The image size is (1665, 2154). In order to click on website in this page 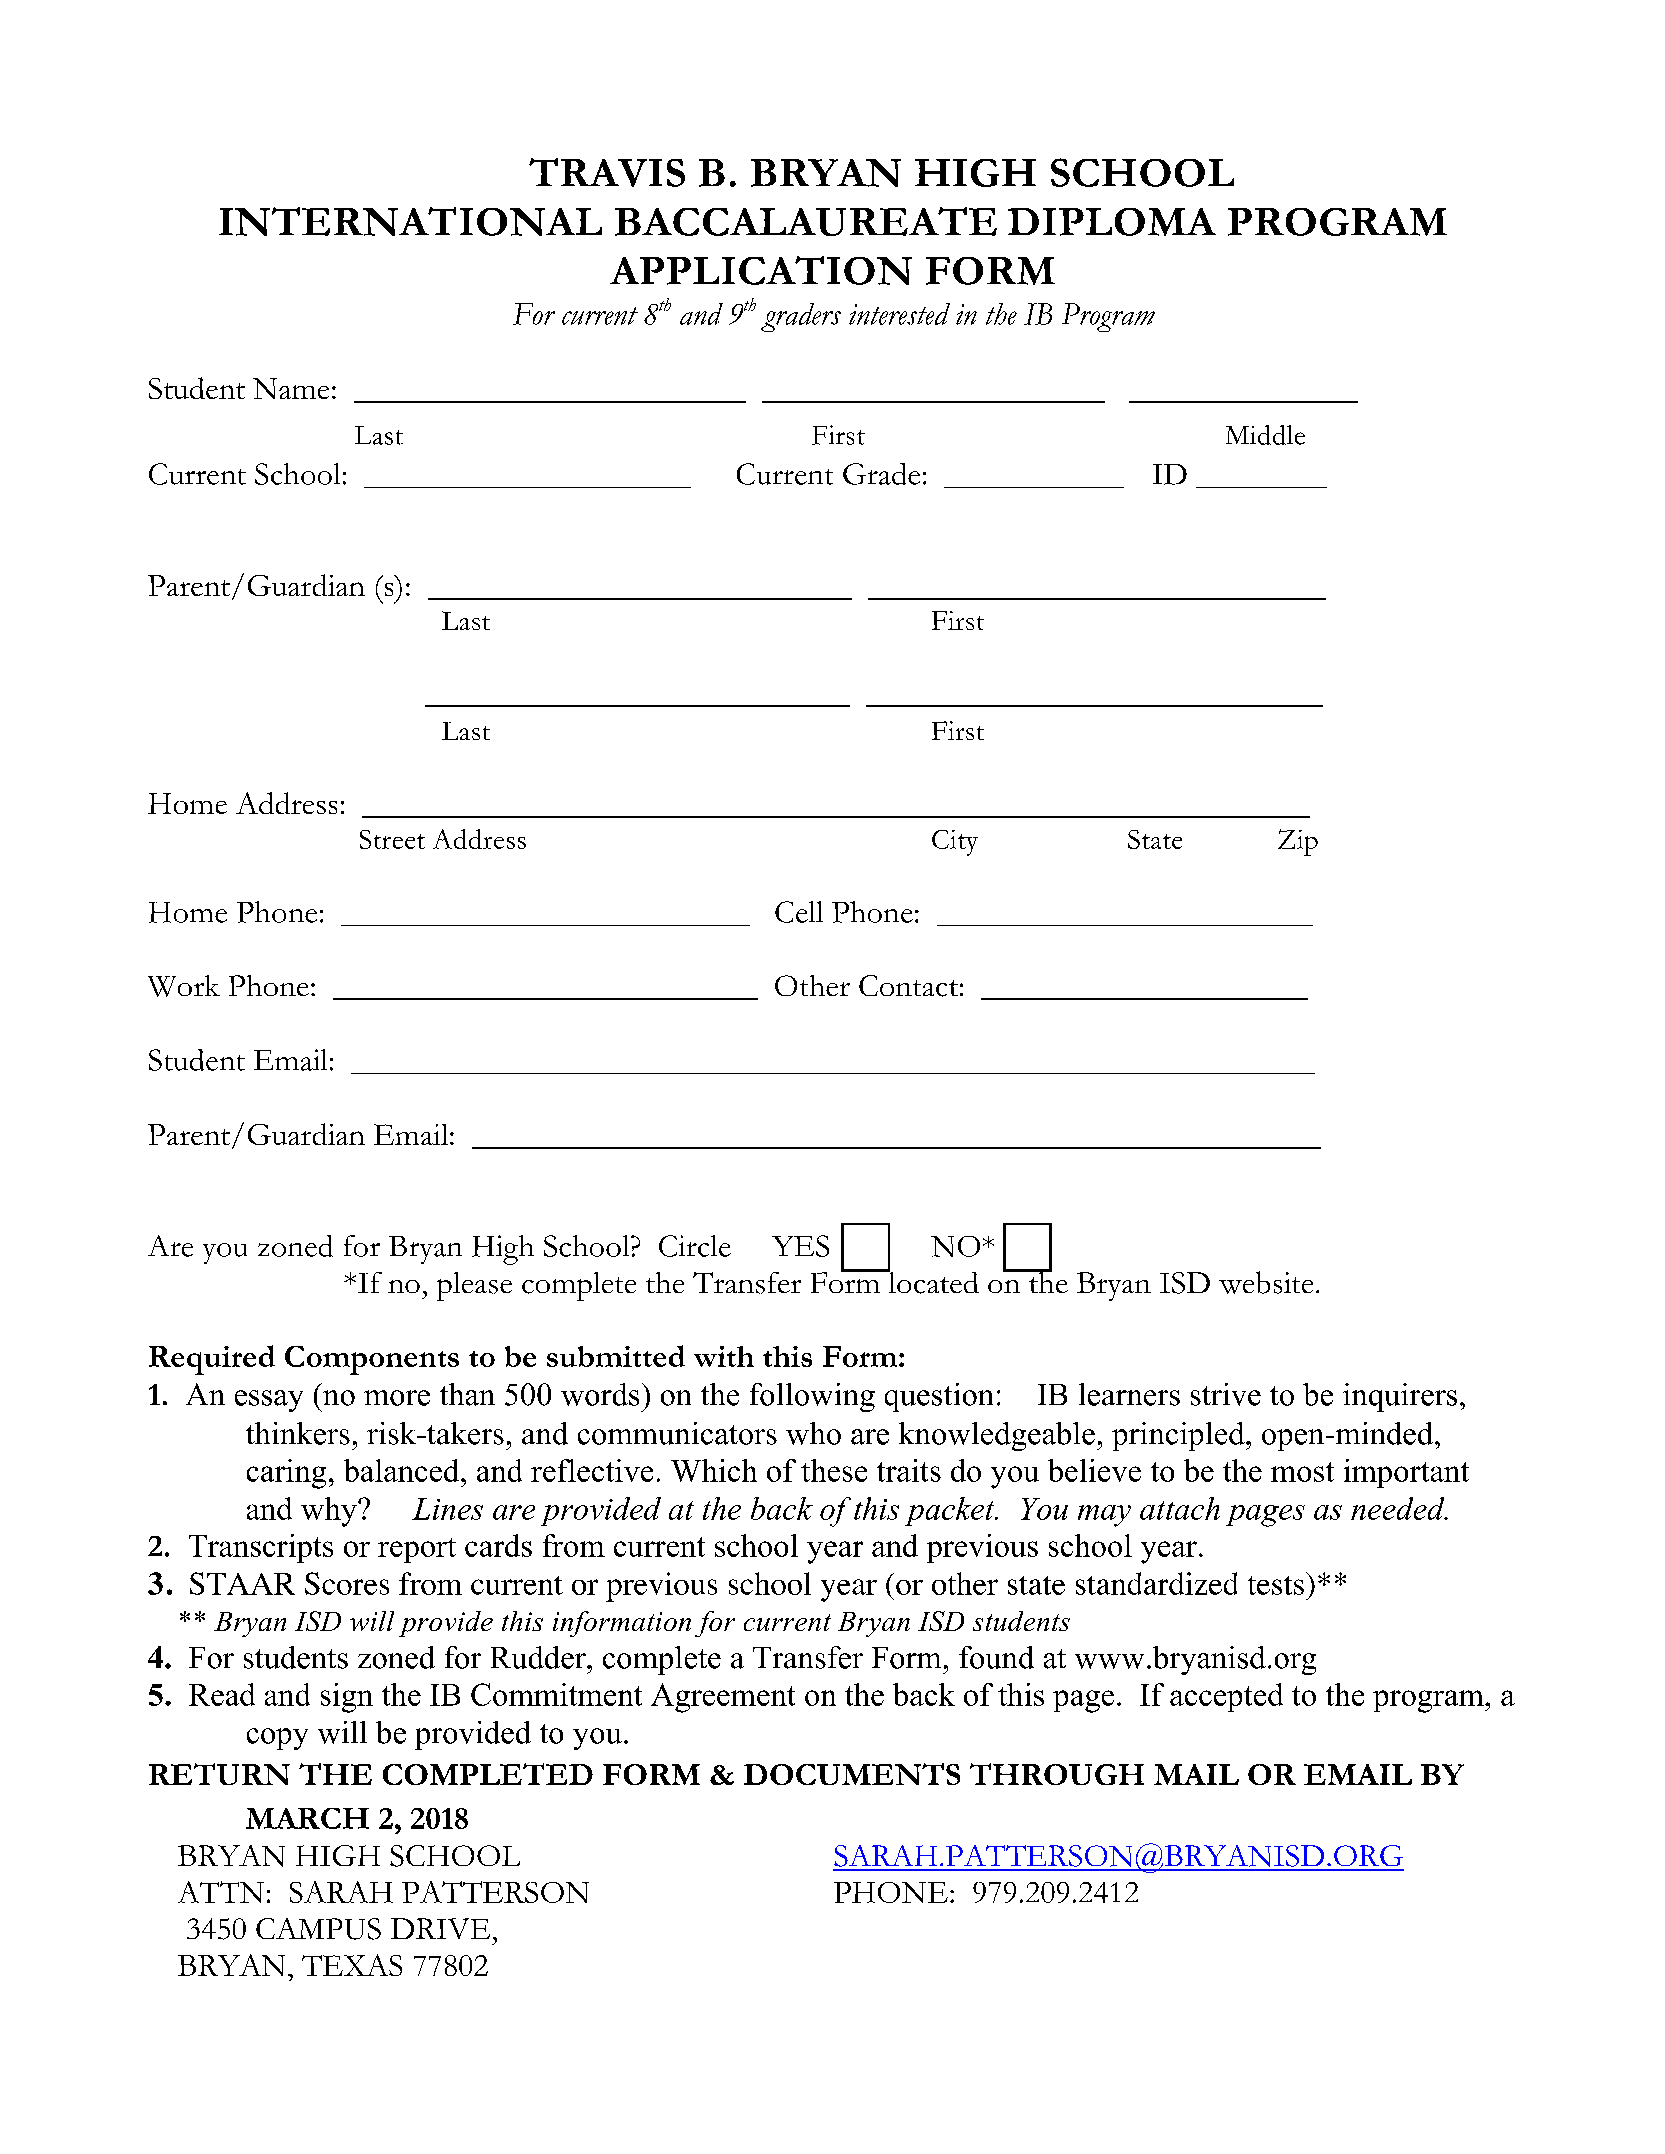, I will do `click(1266, 1282)`.
